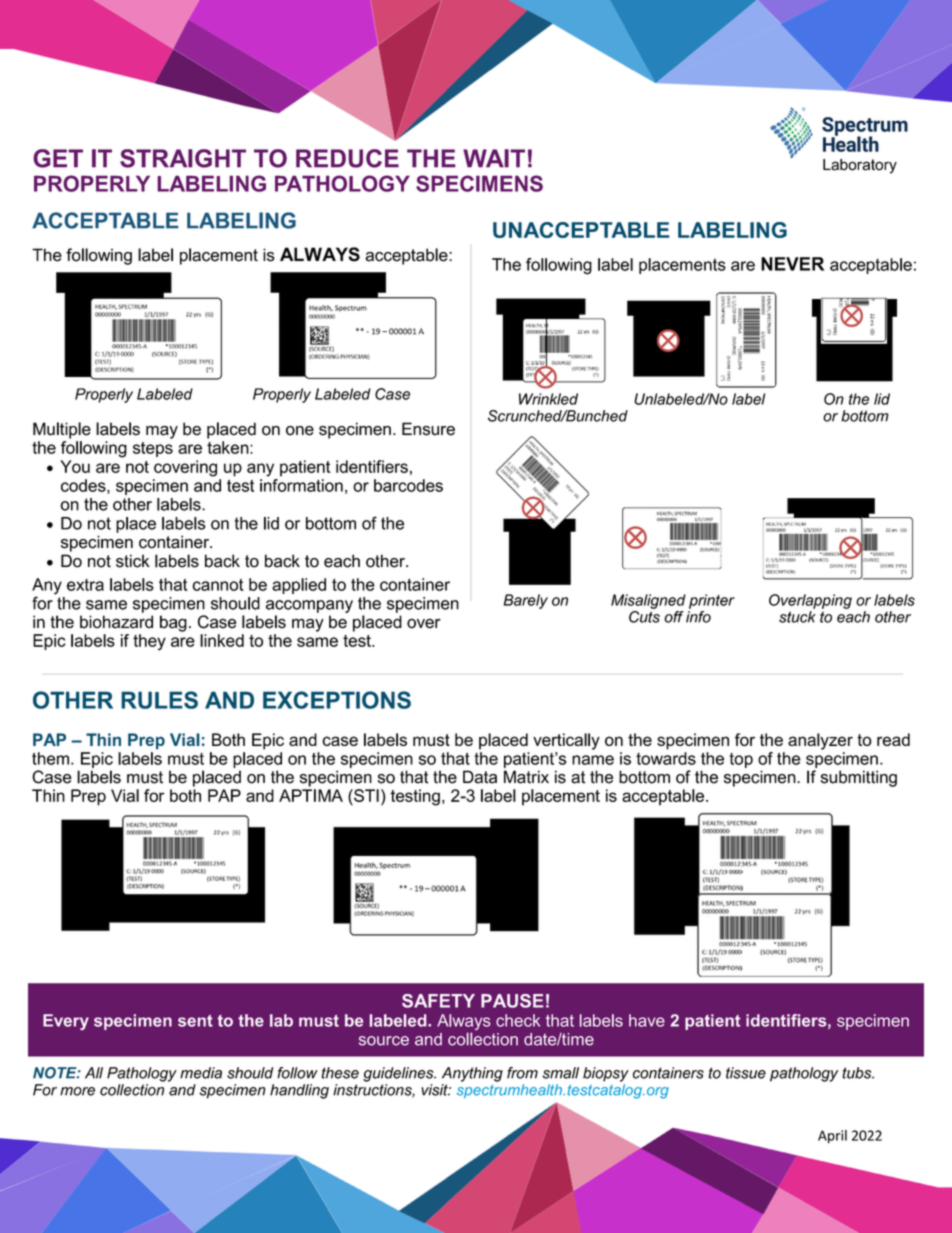  What do you see at coordinates (860, 166) in the image?
I see `Laboratory` at bounding box center [860, 166].
